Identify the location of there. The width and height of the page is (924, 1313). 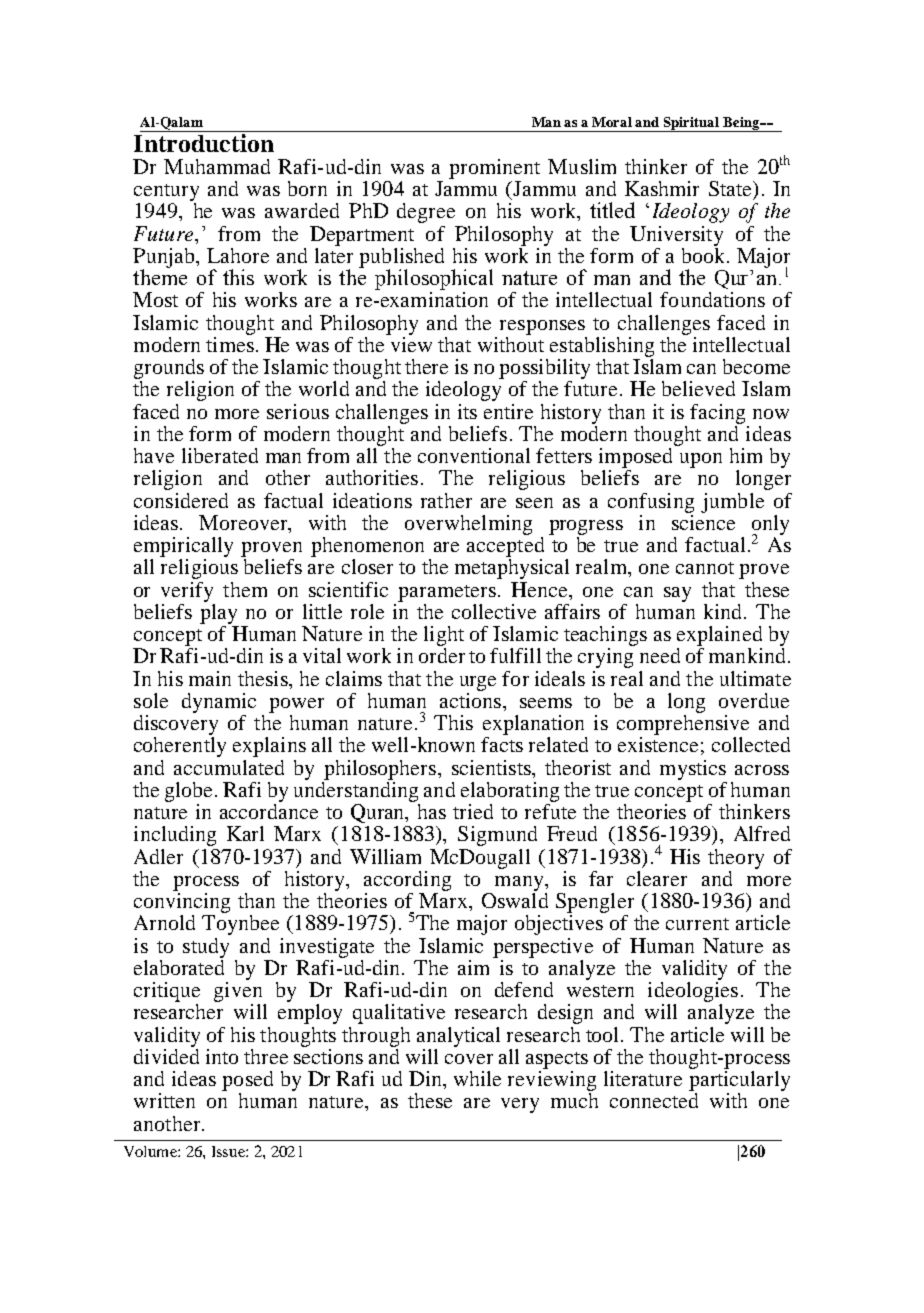
(426, 366).
